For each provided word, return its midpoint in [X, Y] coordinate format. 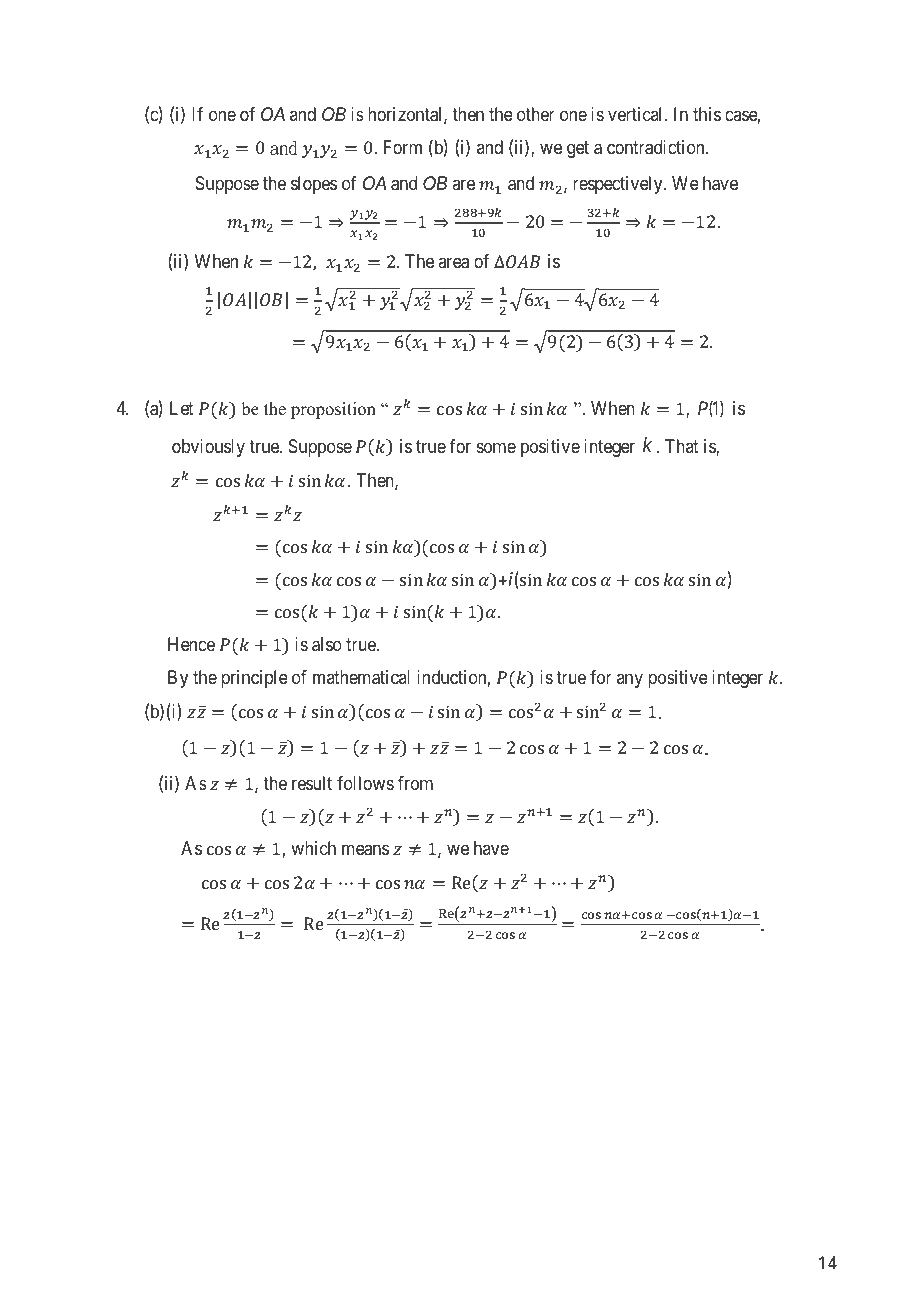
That [682, 446]
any [630, 680]
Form [403, 147]
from [415, 783]
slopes [314, 185]
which [313, 848]
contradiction [657, 147]
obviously [208, 448]
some [496, 448]
